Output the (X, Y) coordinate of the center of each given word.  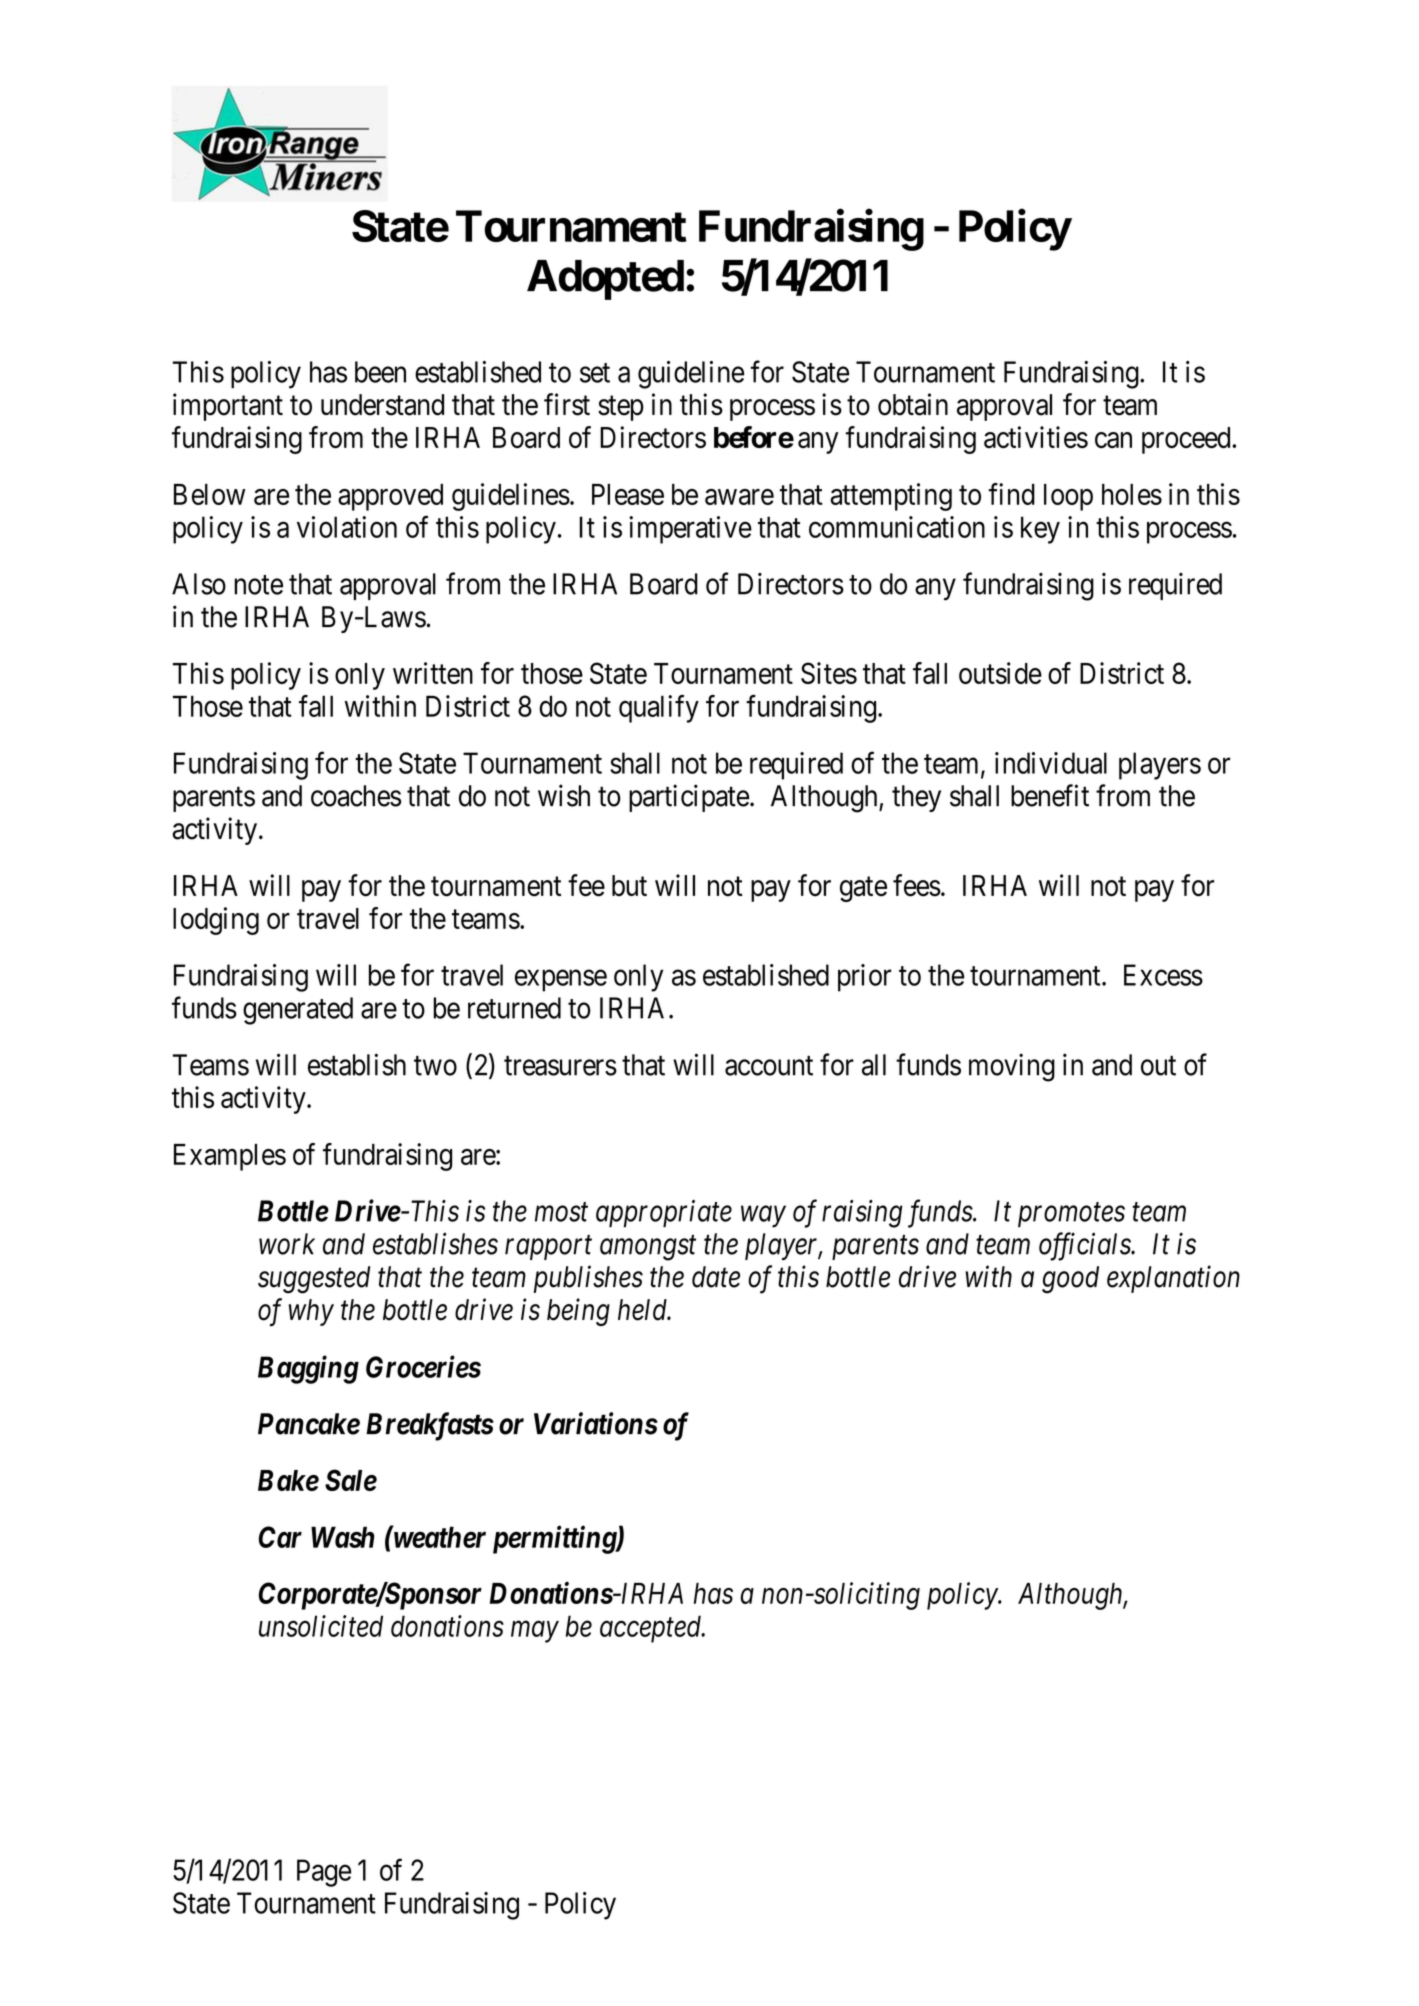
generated (298, 1011)
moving (1012, 1067)
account (769, 1066)
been (380, 372)
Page (324, 1873)
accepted (652, 1629)
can (1113, 440)
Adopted (605, 280)
